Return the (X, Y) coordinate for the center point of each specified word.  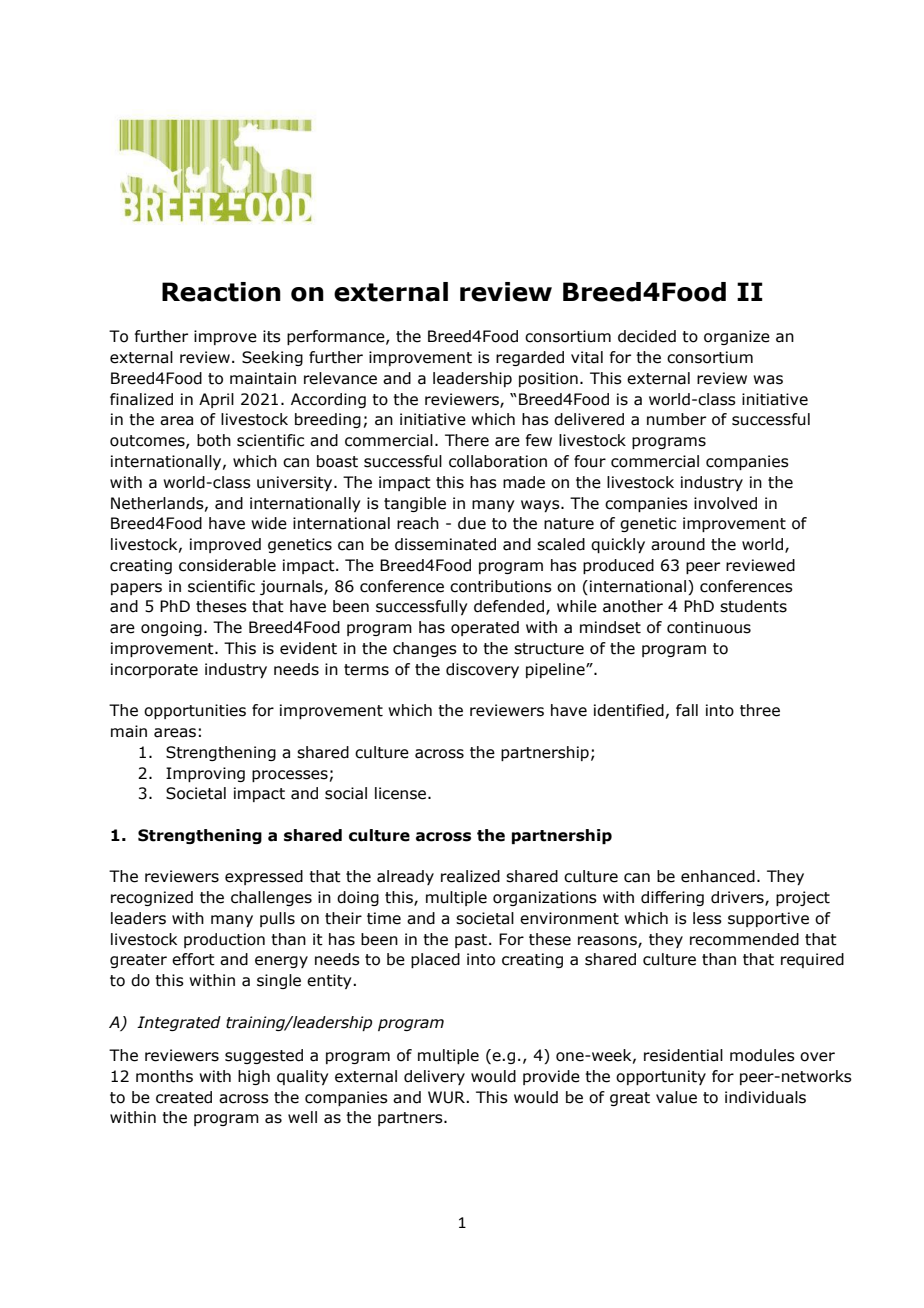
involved (725, 503)
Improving (205, 774)
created (184, 1097)
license (400, 793)
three (760, 710)
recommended (744, 939)
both (214, 440)
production (224, 940)
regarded (530, 358)
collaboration (498, 461)
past (472, 941)
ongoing (171, 628)
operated (485, 628)
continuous (709, 627)
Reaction (221, 292)
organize (737, 337)
